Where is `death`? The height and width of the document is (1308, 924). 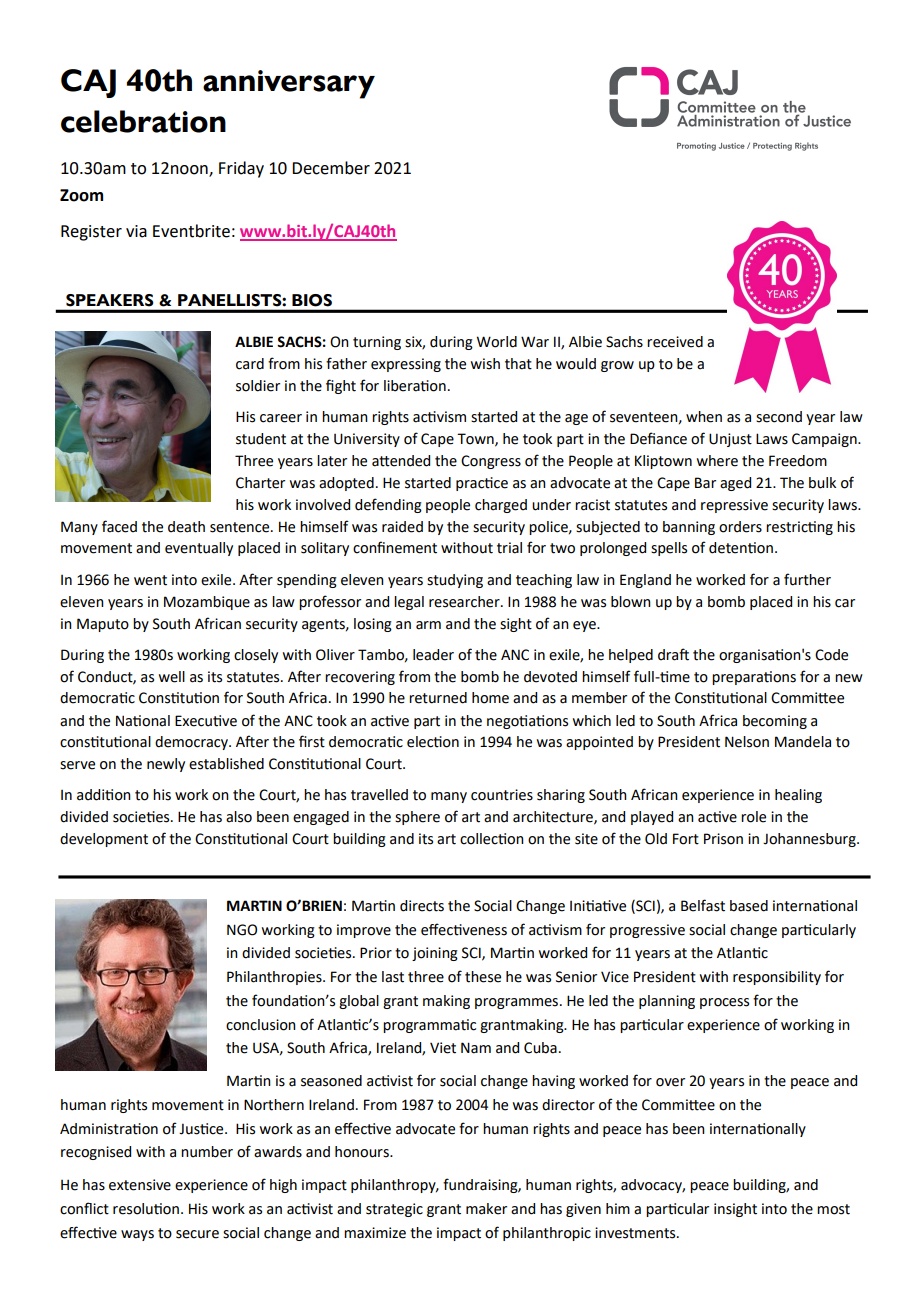 death is located at coordinates (186, 527).
